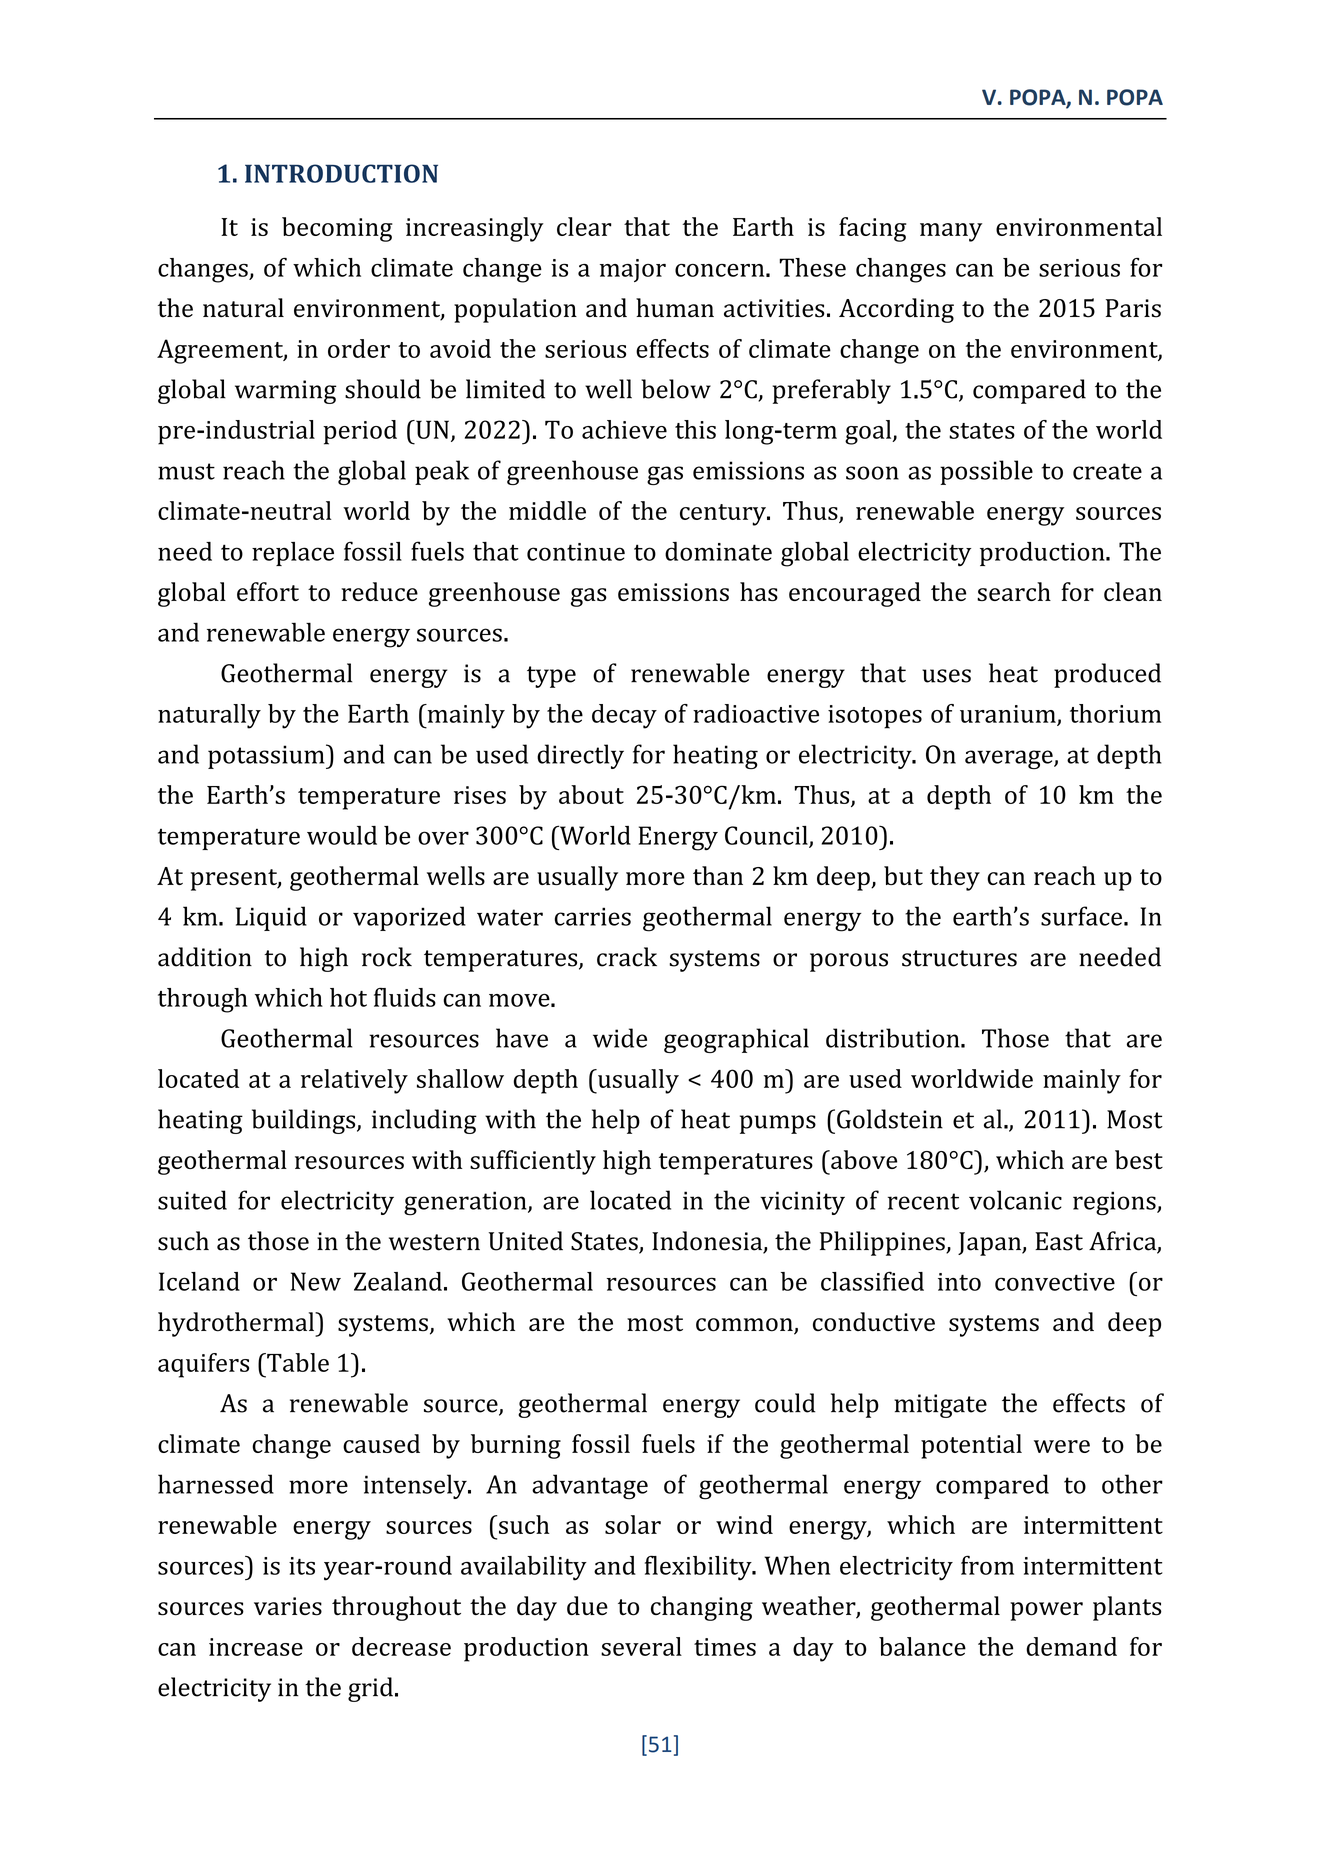 This page has height=1867, width=1320. What do you see at coordinates (627, 957) in the page?
I see `crack` at bounding box center [627, 957].
